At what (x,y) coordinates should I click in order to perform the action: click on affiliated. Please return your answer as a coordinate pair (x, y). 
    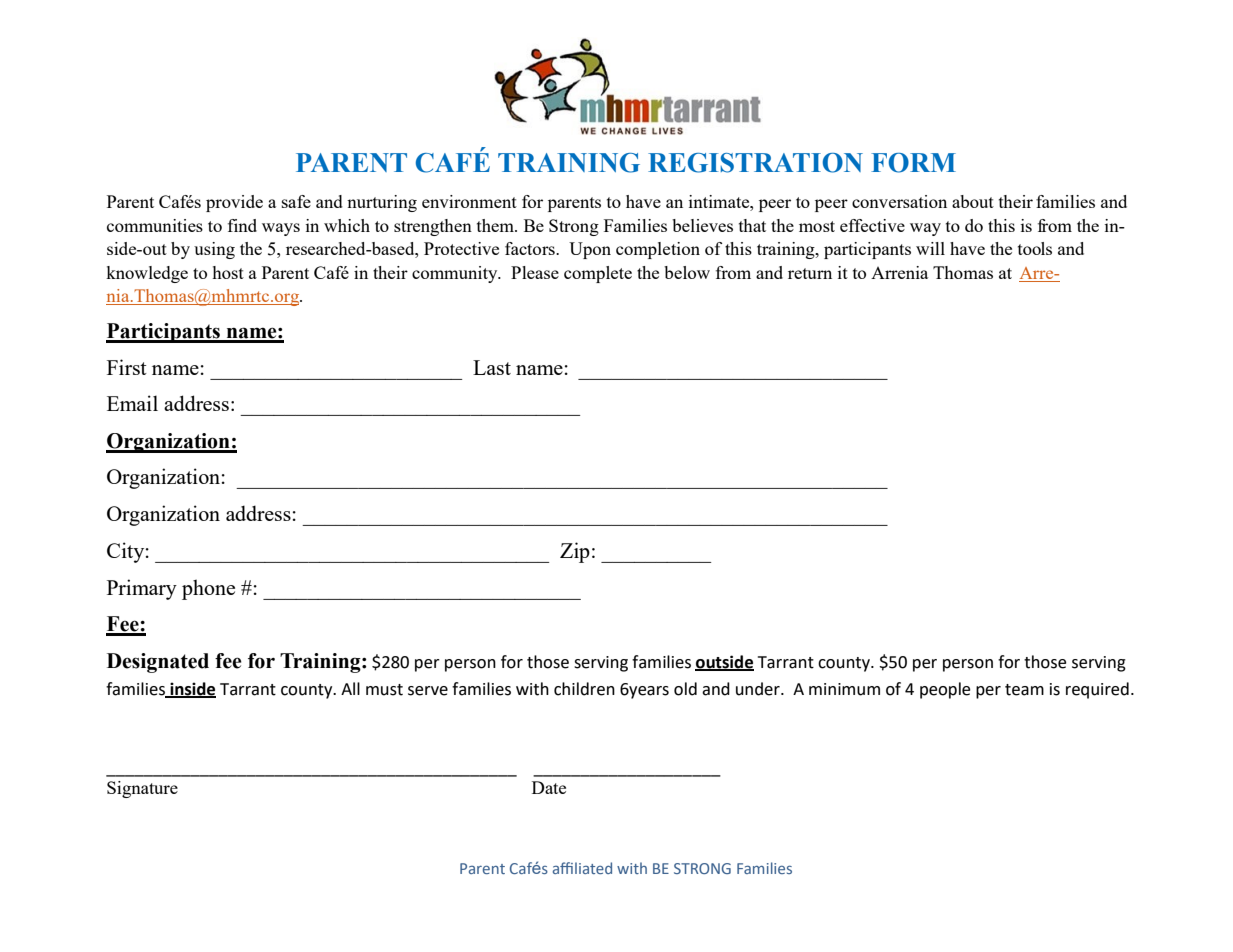
    Looking at the image, I should click on (582, 868).
